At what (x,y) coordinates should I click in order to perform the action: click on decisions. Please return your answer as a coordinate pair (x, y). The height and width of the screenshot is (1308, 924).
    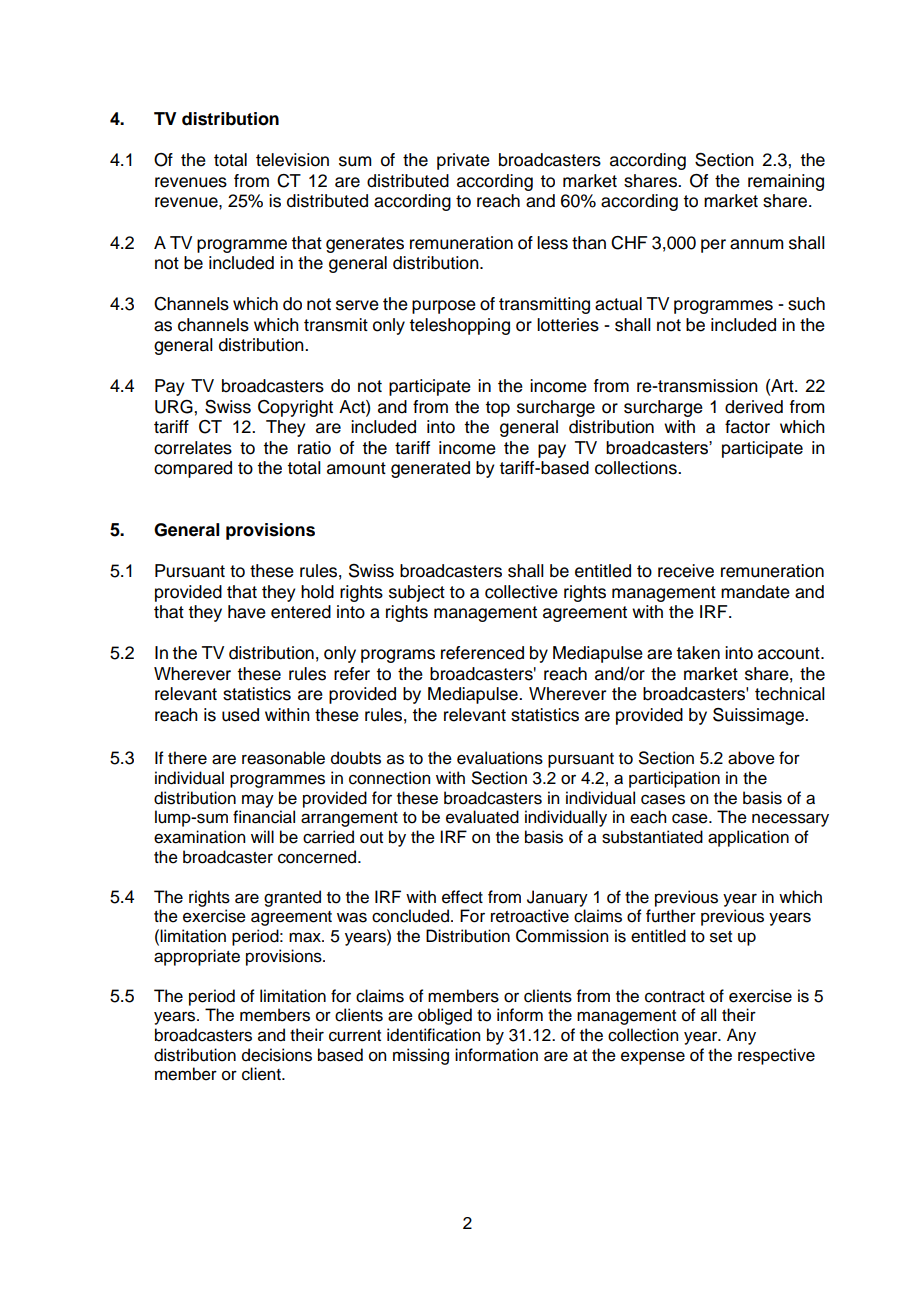
    Looking at the image, I should click on (277, 1055).
